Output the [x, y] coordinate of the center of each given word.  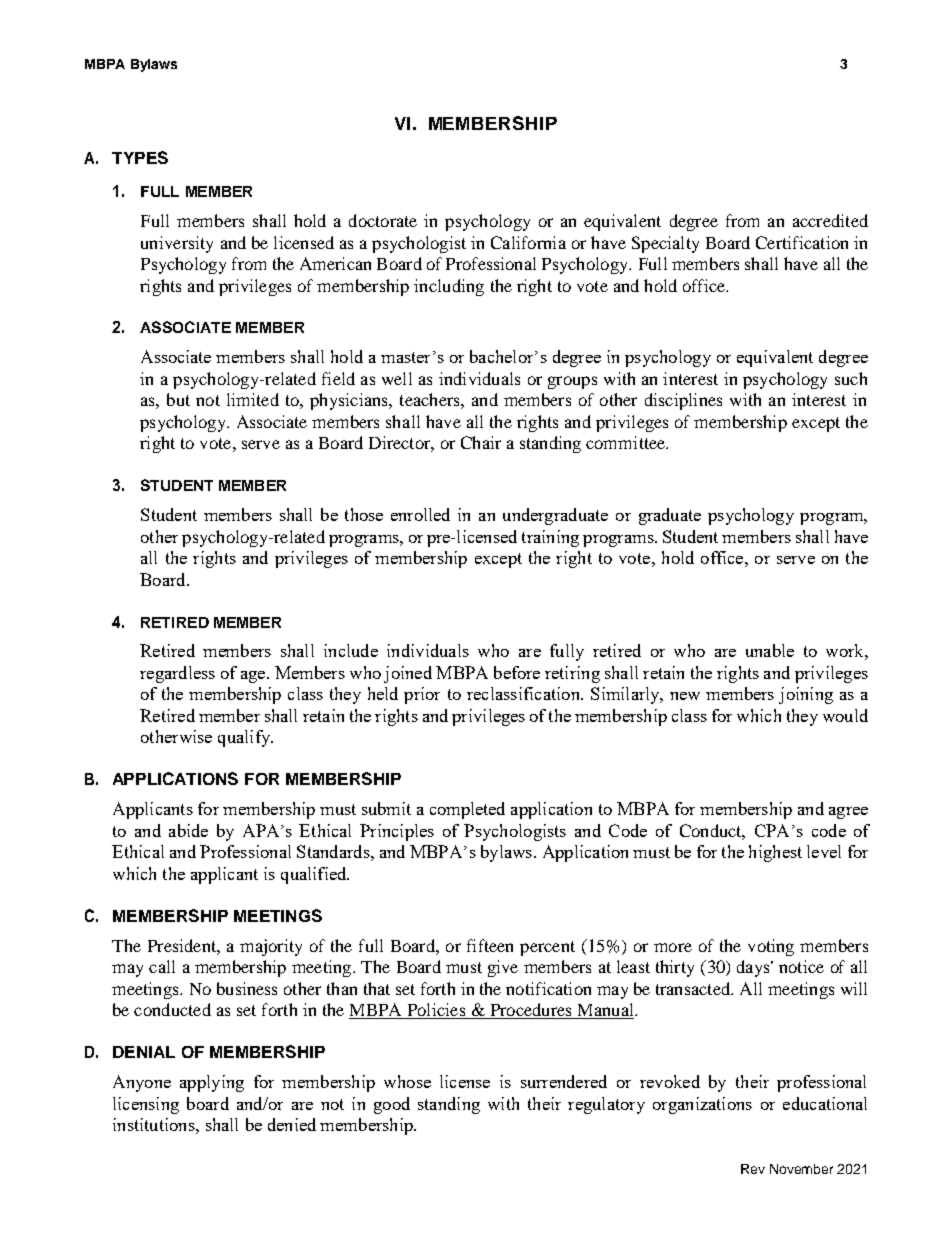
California [528, 242]
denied [292, 1124]
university [177, 244]
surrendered [564, 1081]
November [801, 1169]
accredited [830, 220]
